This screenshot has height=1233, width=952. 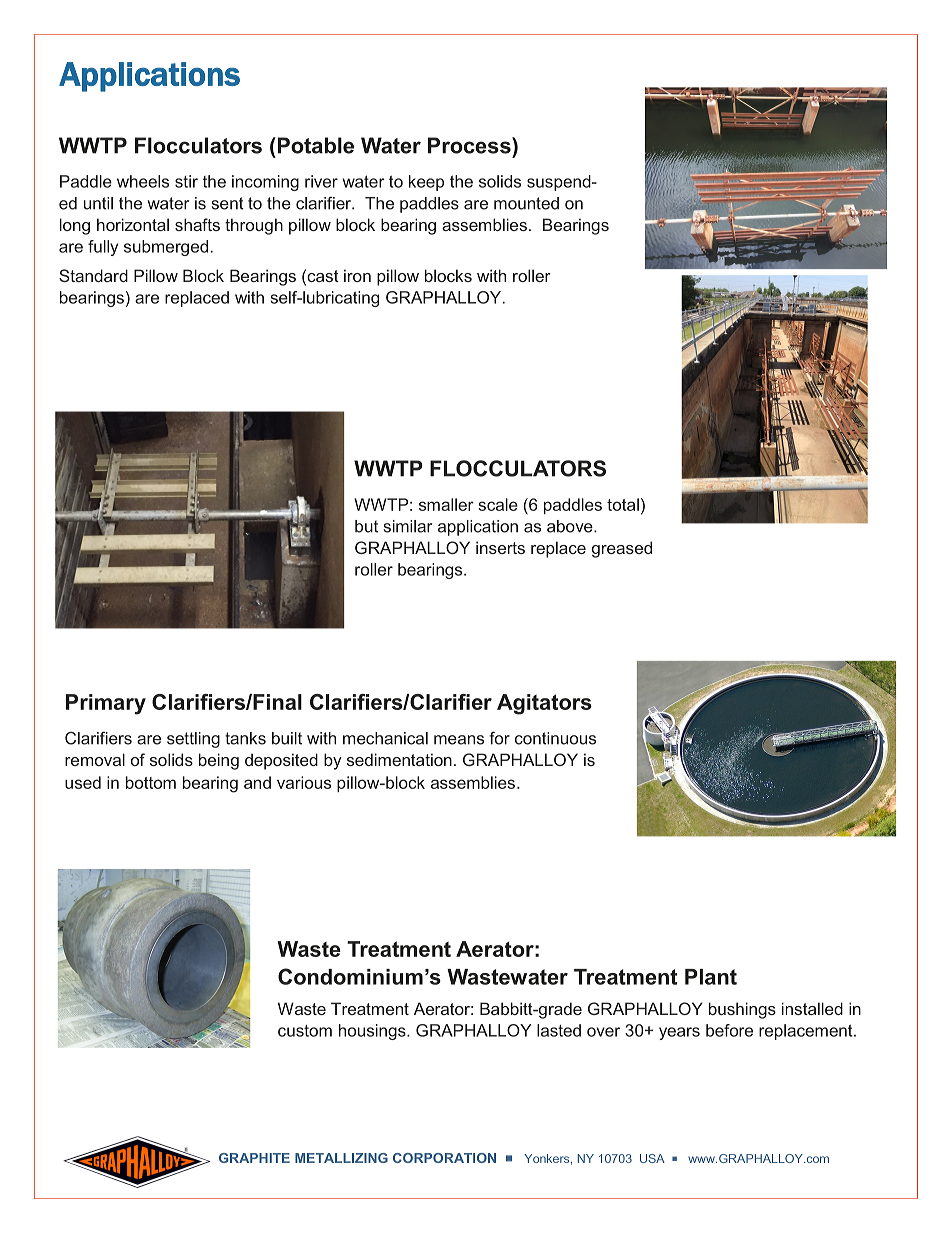 I want to click on Primary, so click(x=106, y=704).
